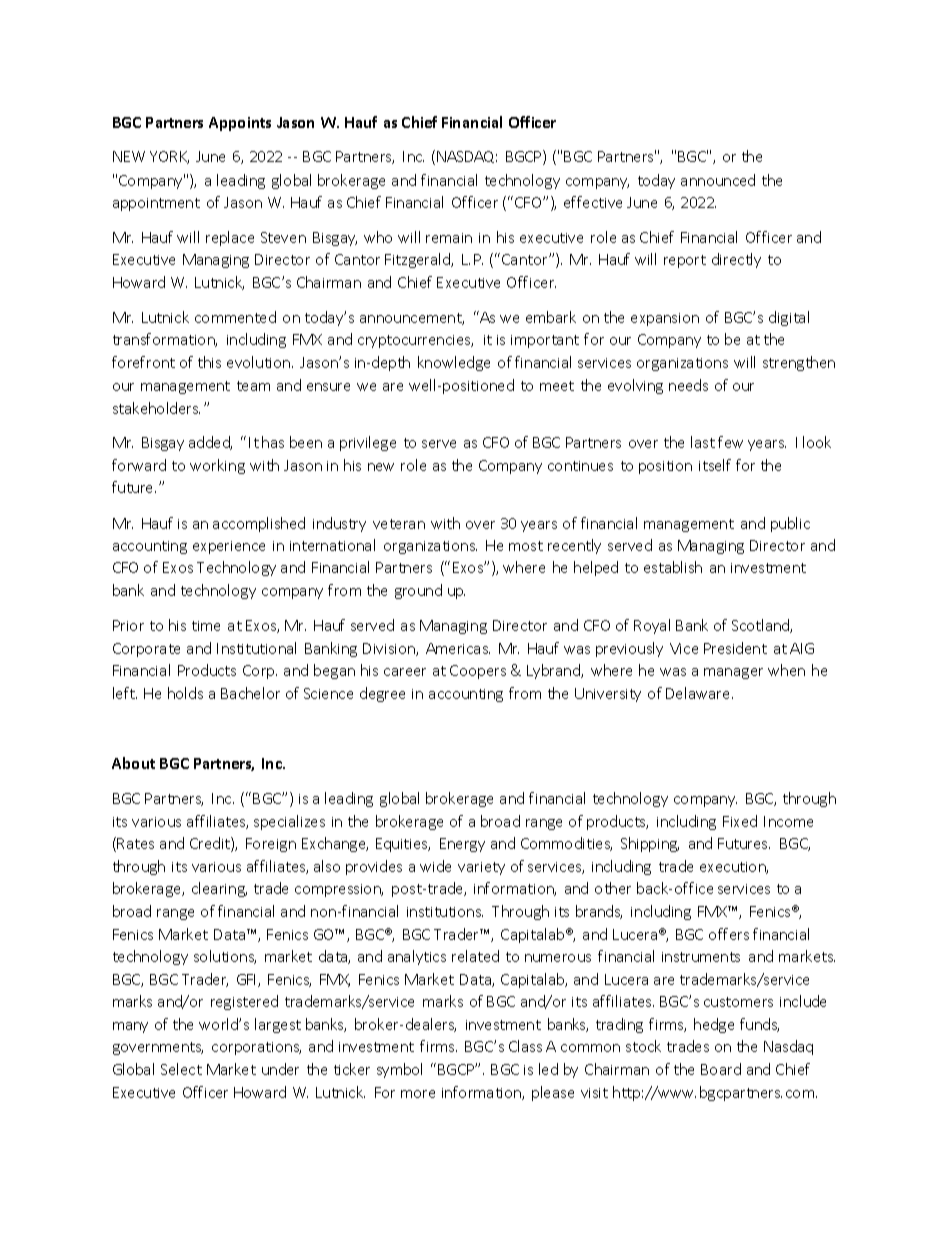 The height and width of the screenshot is (1233, 952). I want to click on time, so click(206, 626).
